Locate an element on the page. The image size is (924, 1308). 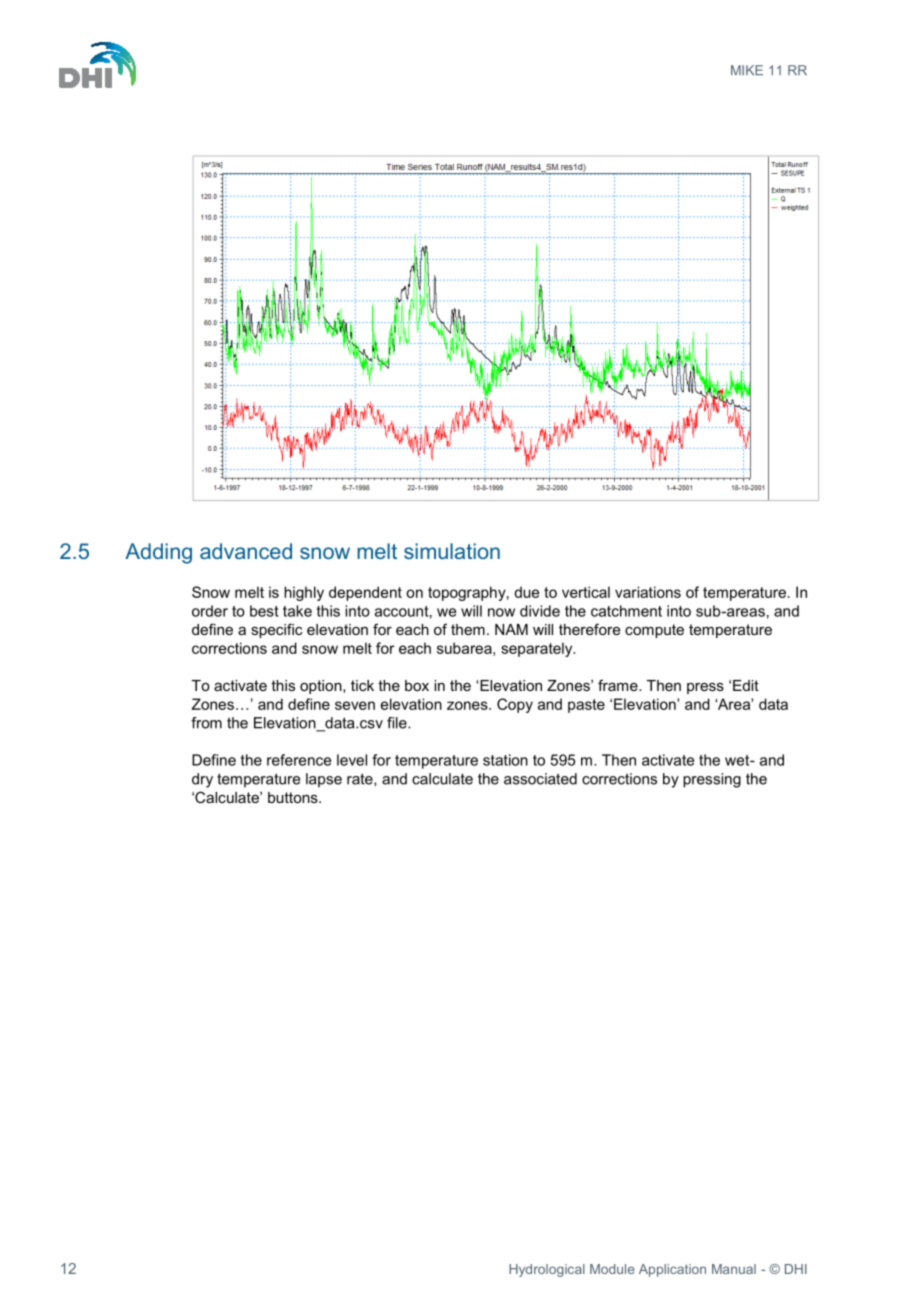
Adding is located at coordinates (158, 553).
